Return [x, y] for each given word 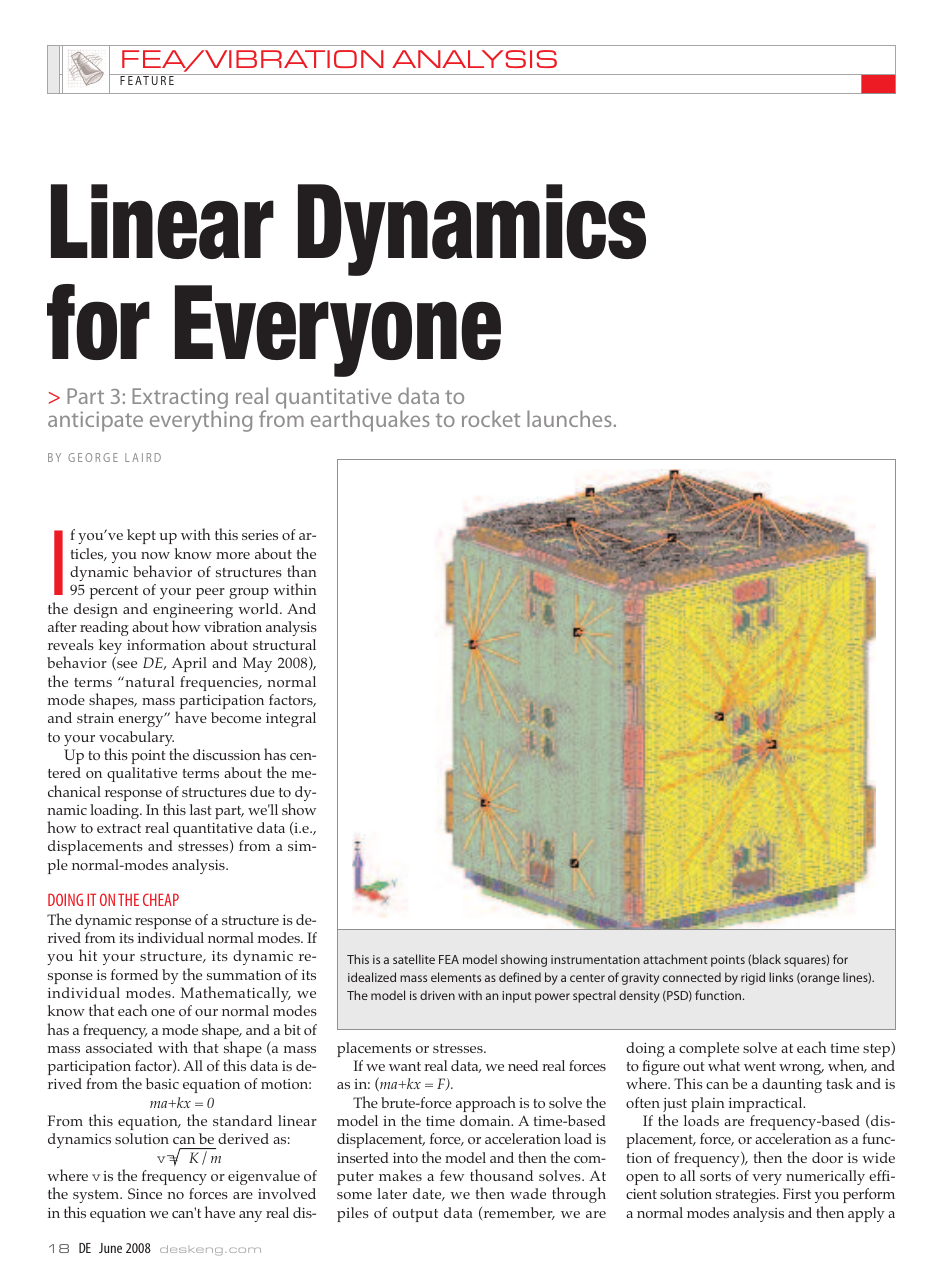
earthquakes [370, 421]
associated [119, 1047]
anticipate [95, 421]
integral [291, 719]
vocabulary [137, 740]
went [760, 1066]
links [781, 977]
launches [569, 418]
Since [145, 1193]
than [302, 571]
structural [284, 644]
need [523, 1065]
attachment [675, 959]
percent [113, 592]
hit [88, 955]
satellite [414, 959]
